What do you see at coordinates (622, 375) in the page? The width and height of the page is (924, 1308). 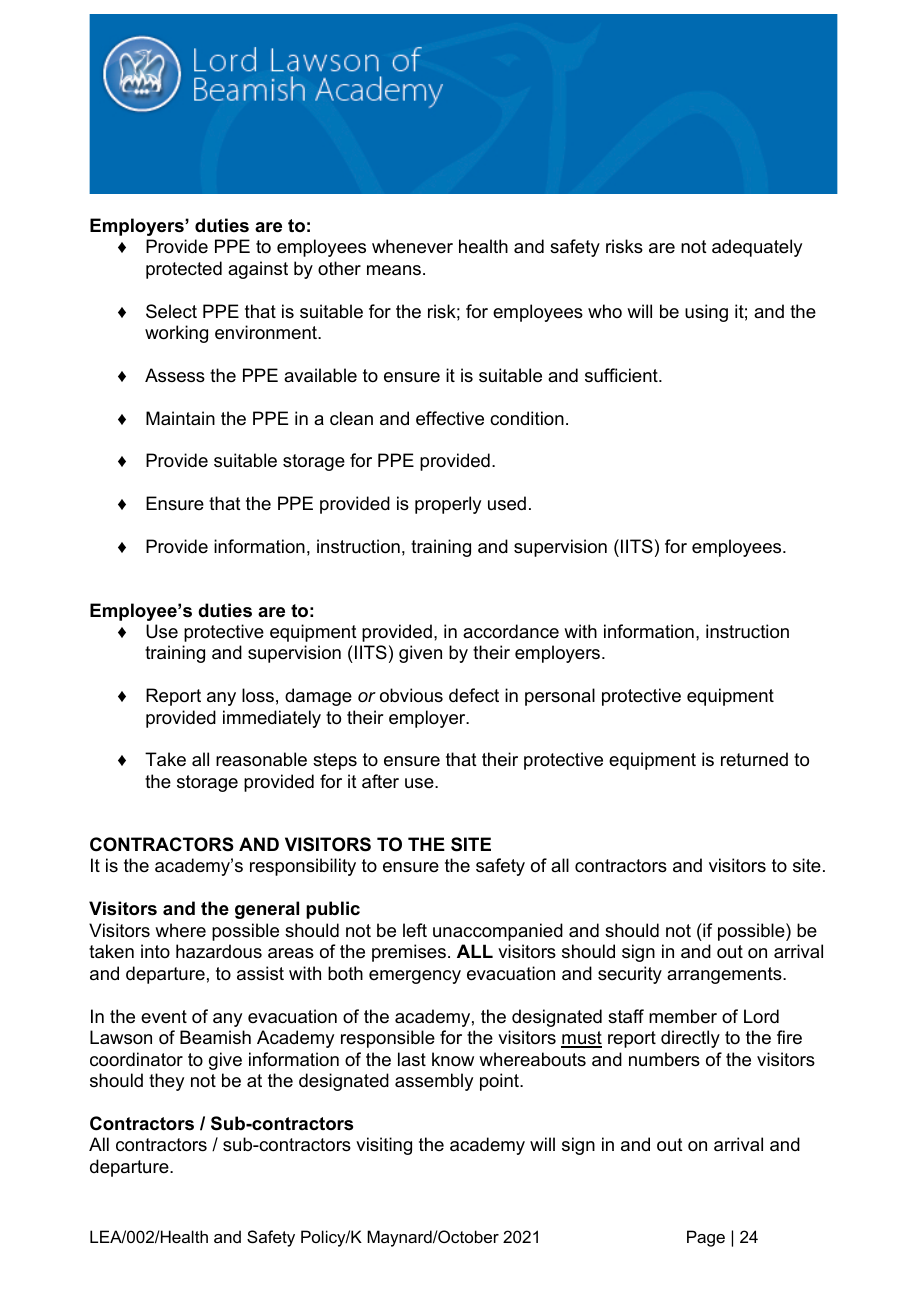 I see `sufficient` at bounding box center [622, 375].
